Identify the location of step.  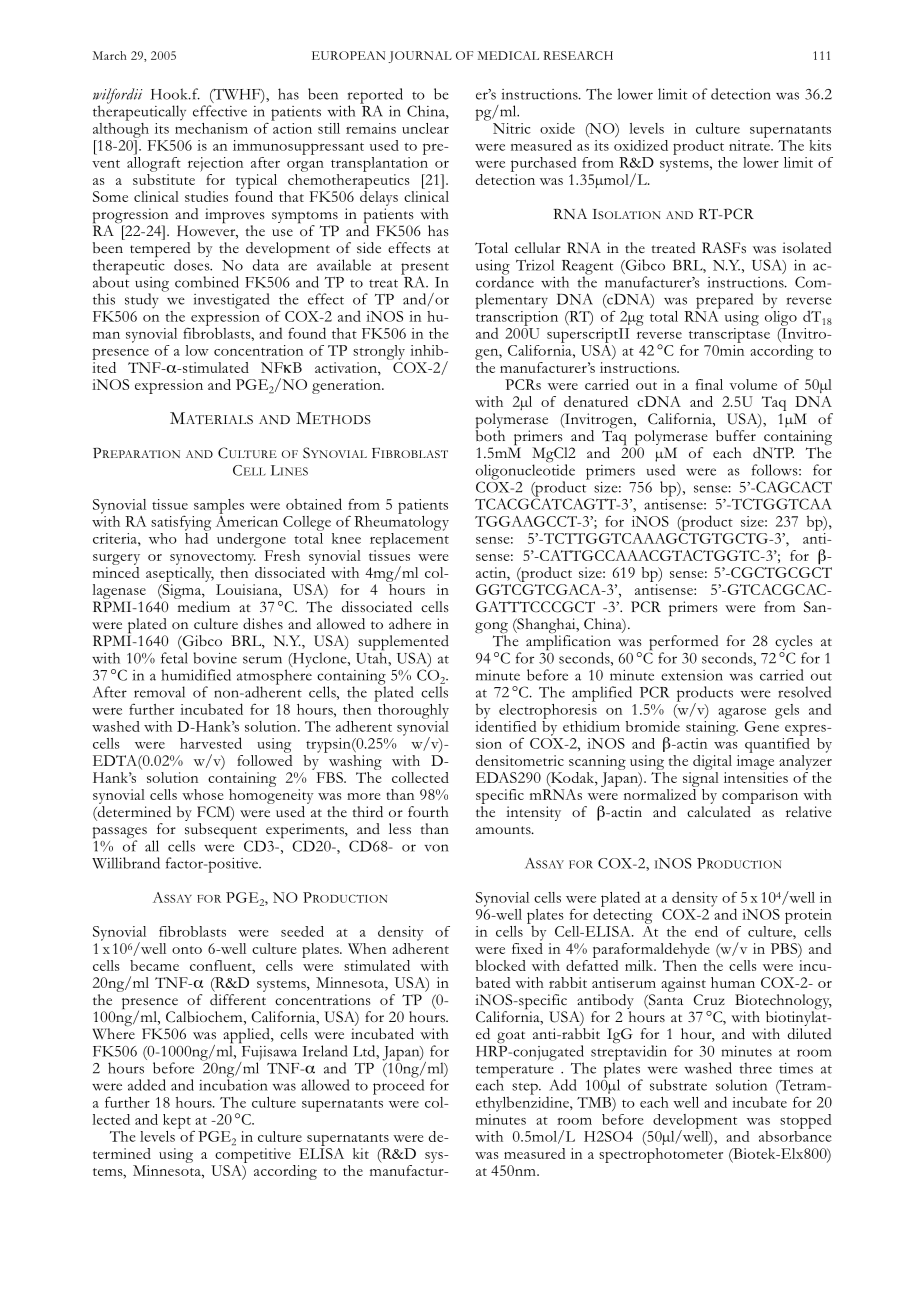
(526, 1088).
